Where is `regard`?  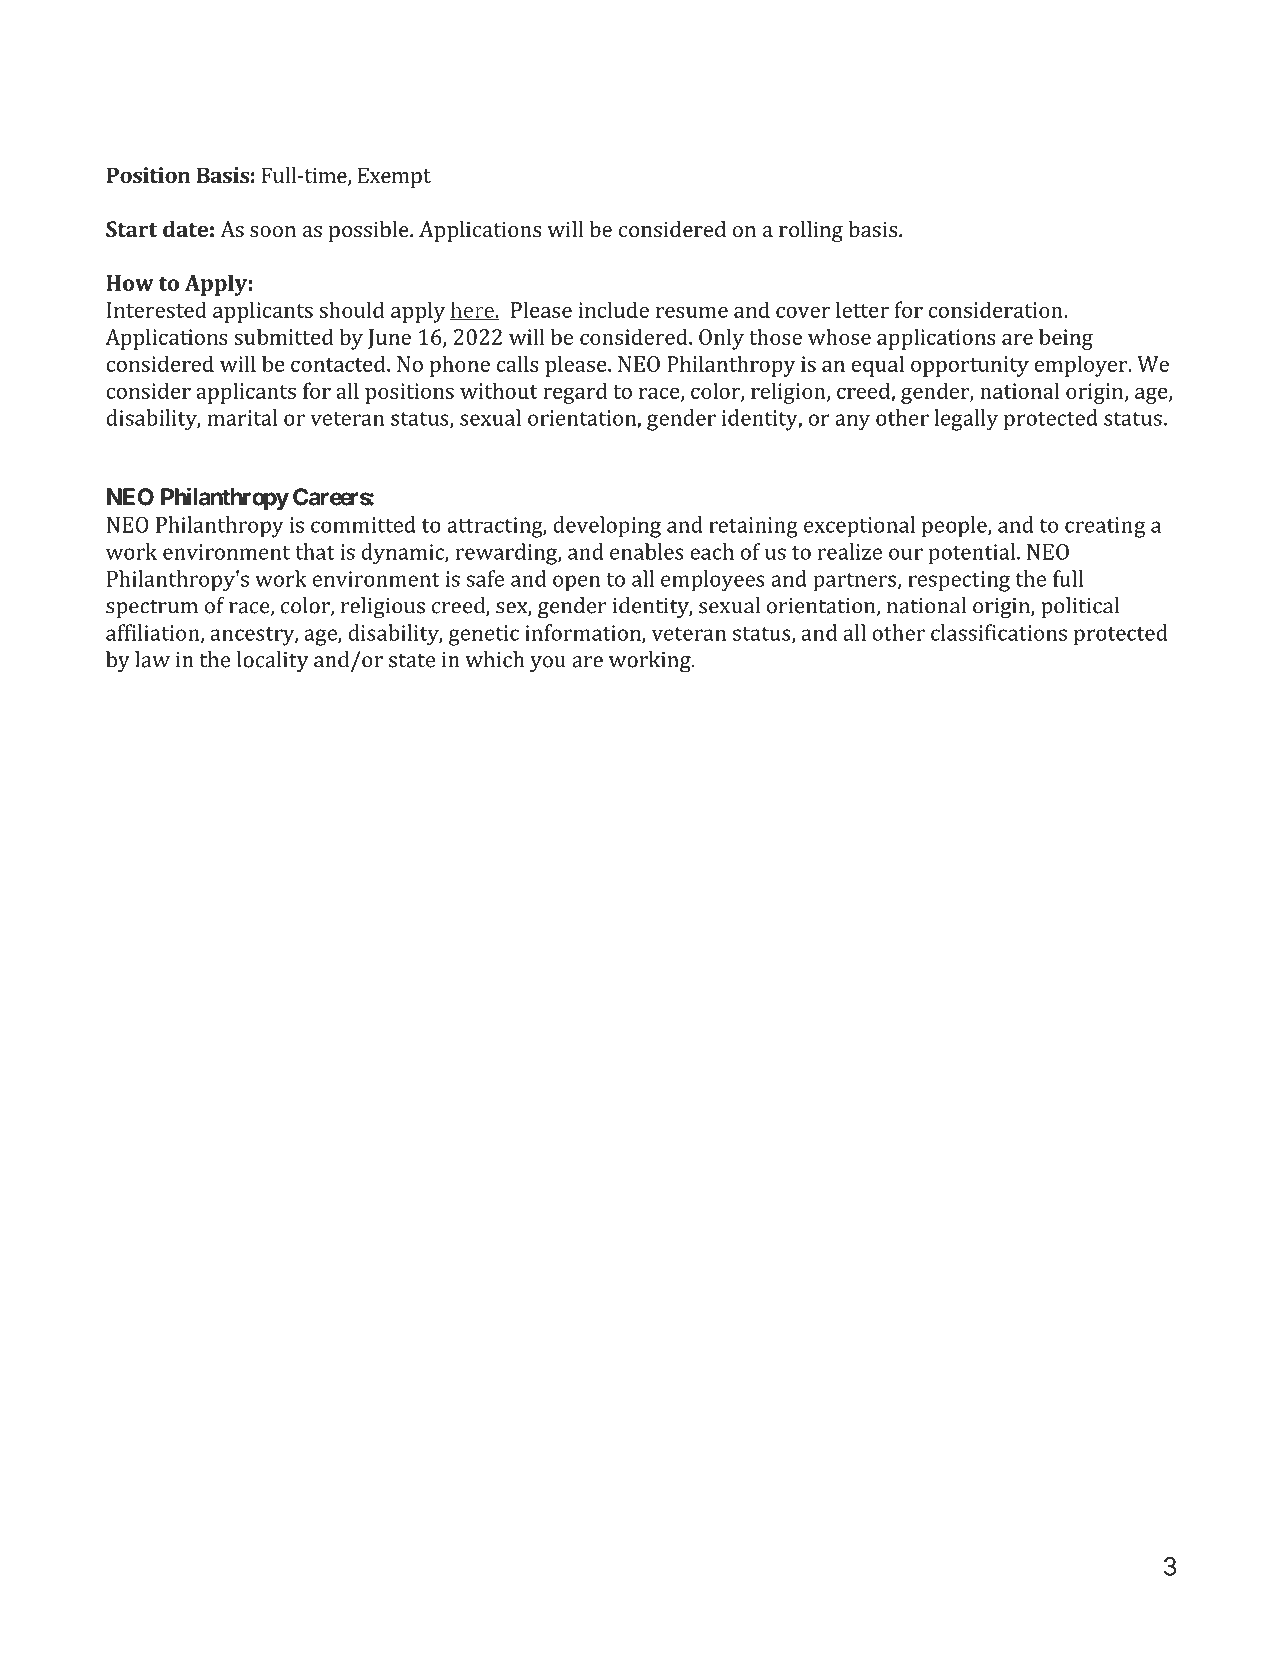
regard is located at coordinates (575, 393).
